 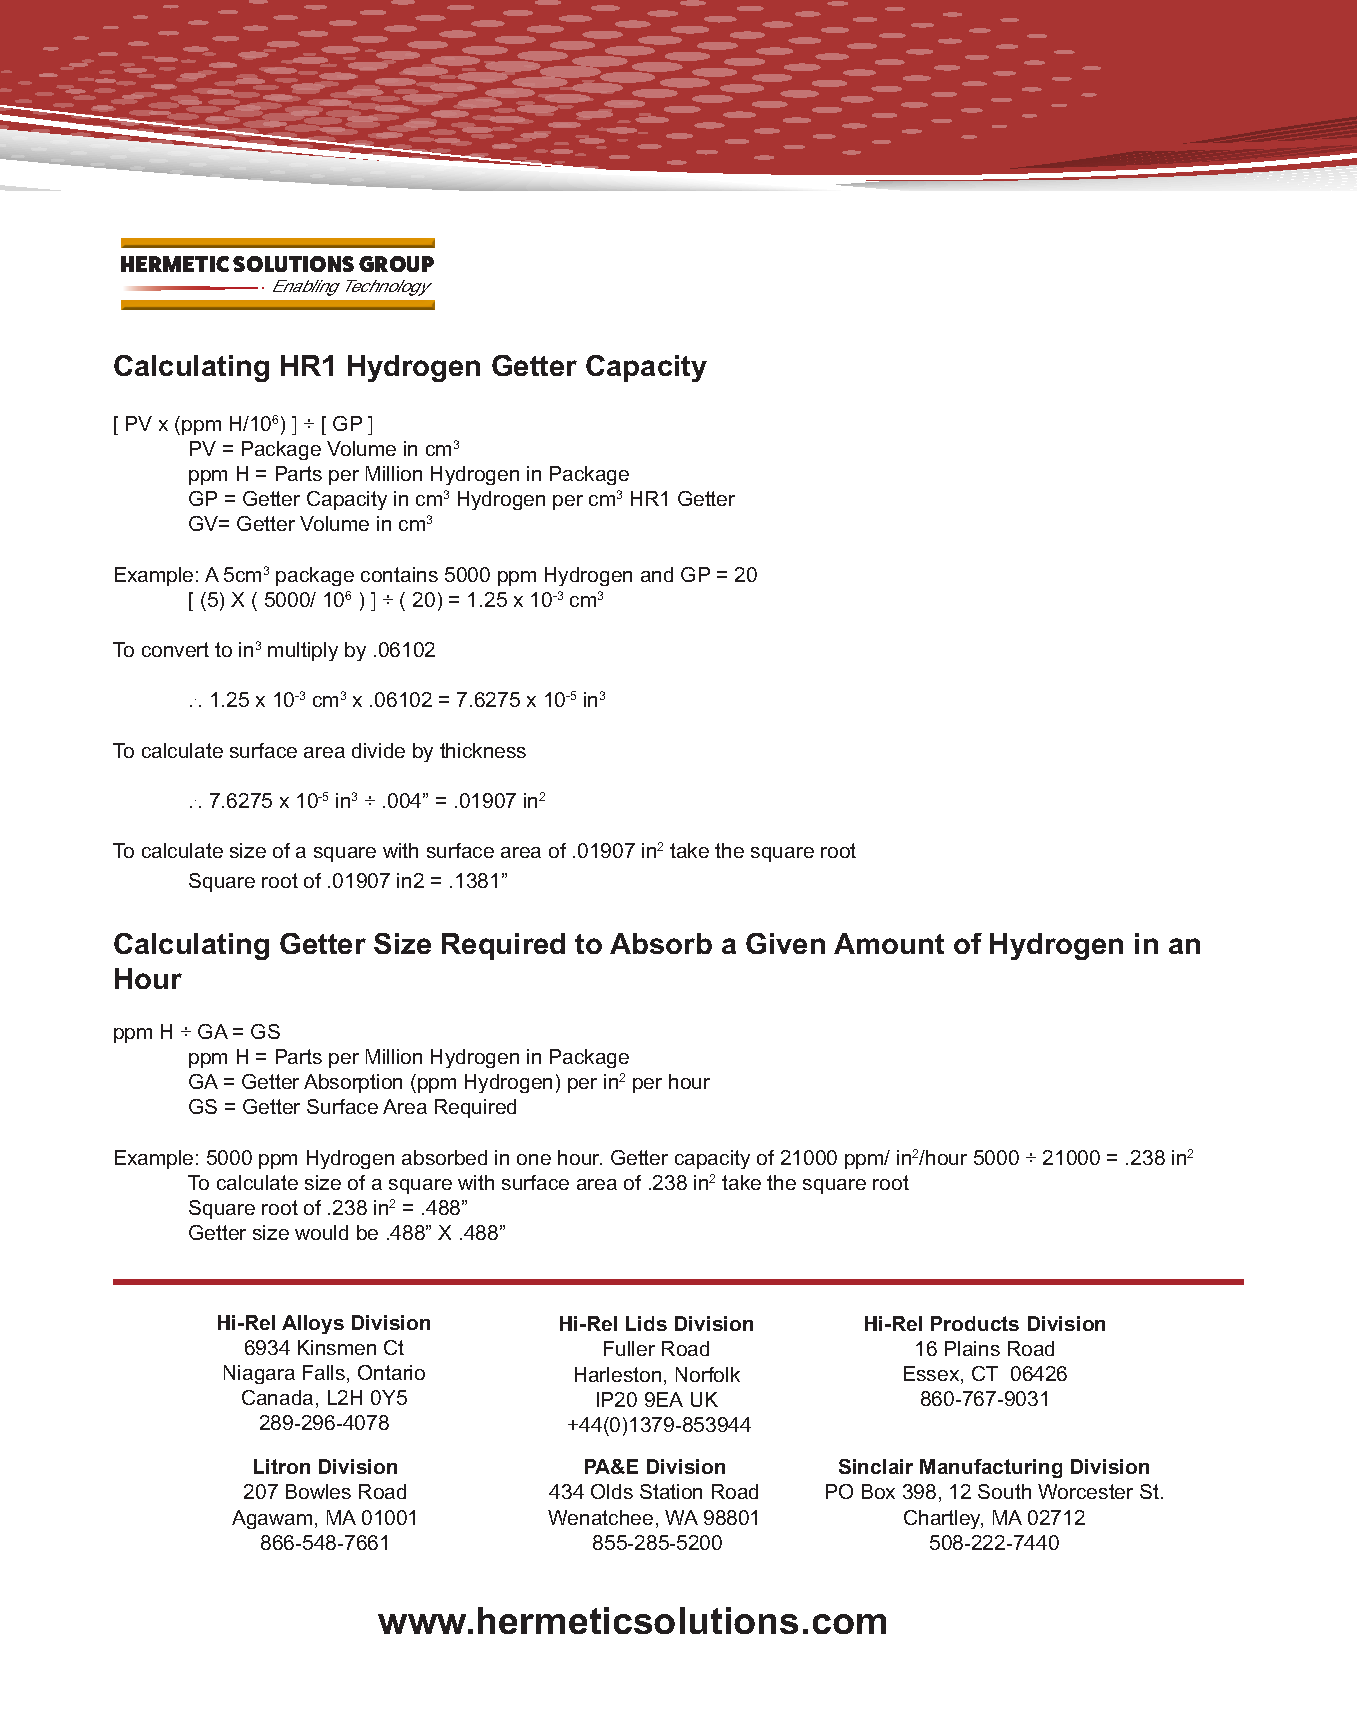 What do you see at coordinates (483, 750) in the screenshot?
I see `thickness` at bounding box center [483, 750].
